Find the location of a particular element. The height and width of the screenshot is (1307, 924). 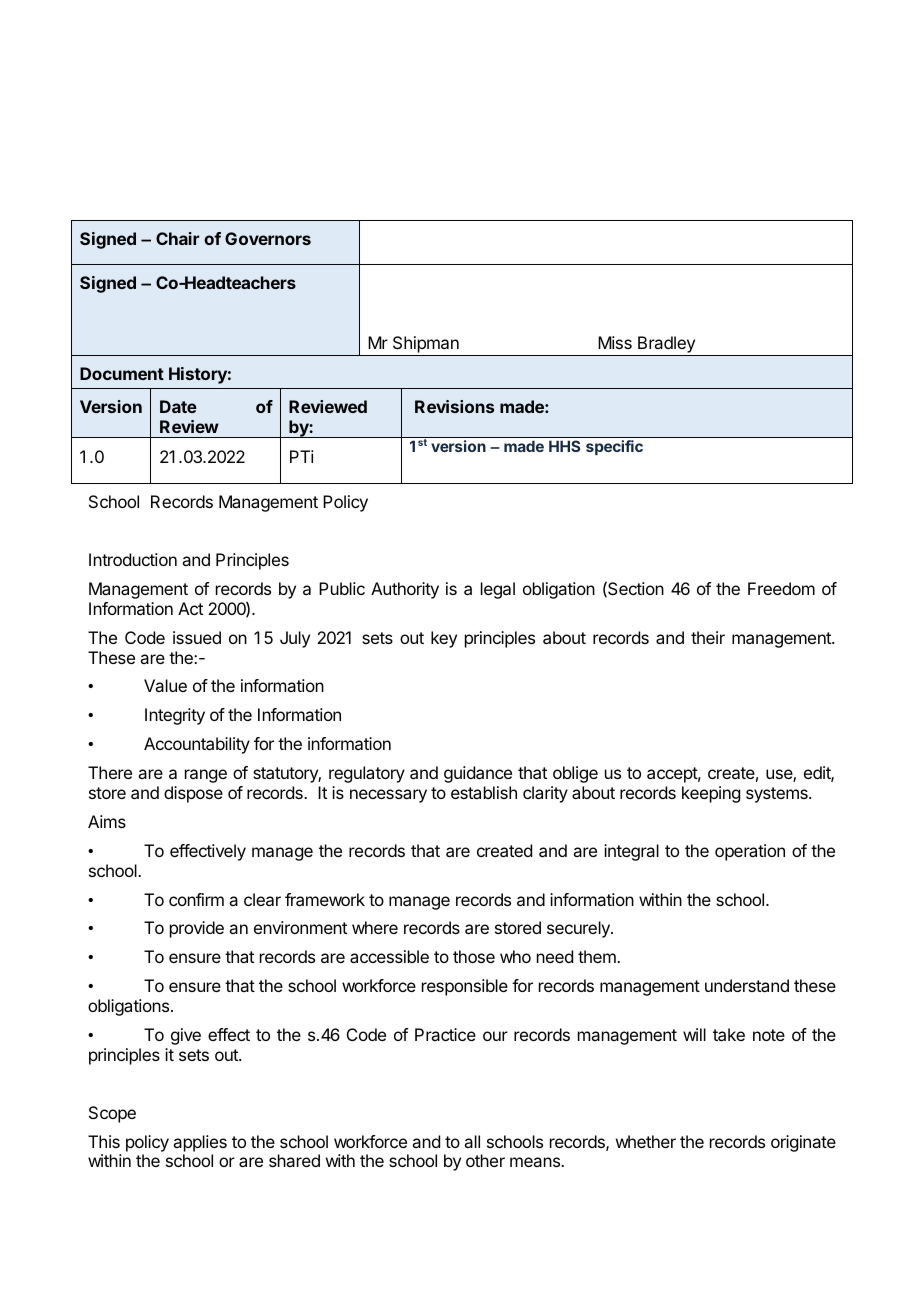

Bradley is located at coordinates (666, 346).
